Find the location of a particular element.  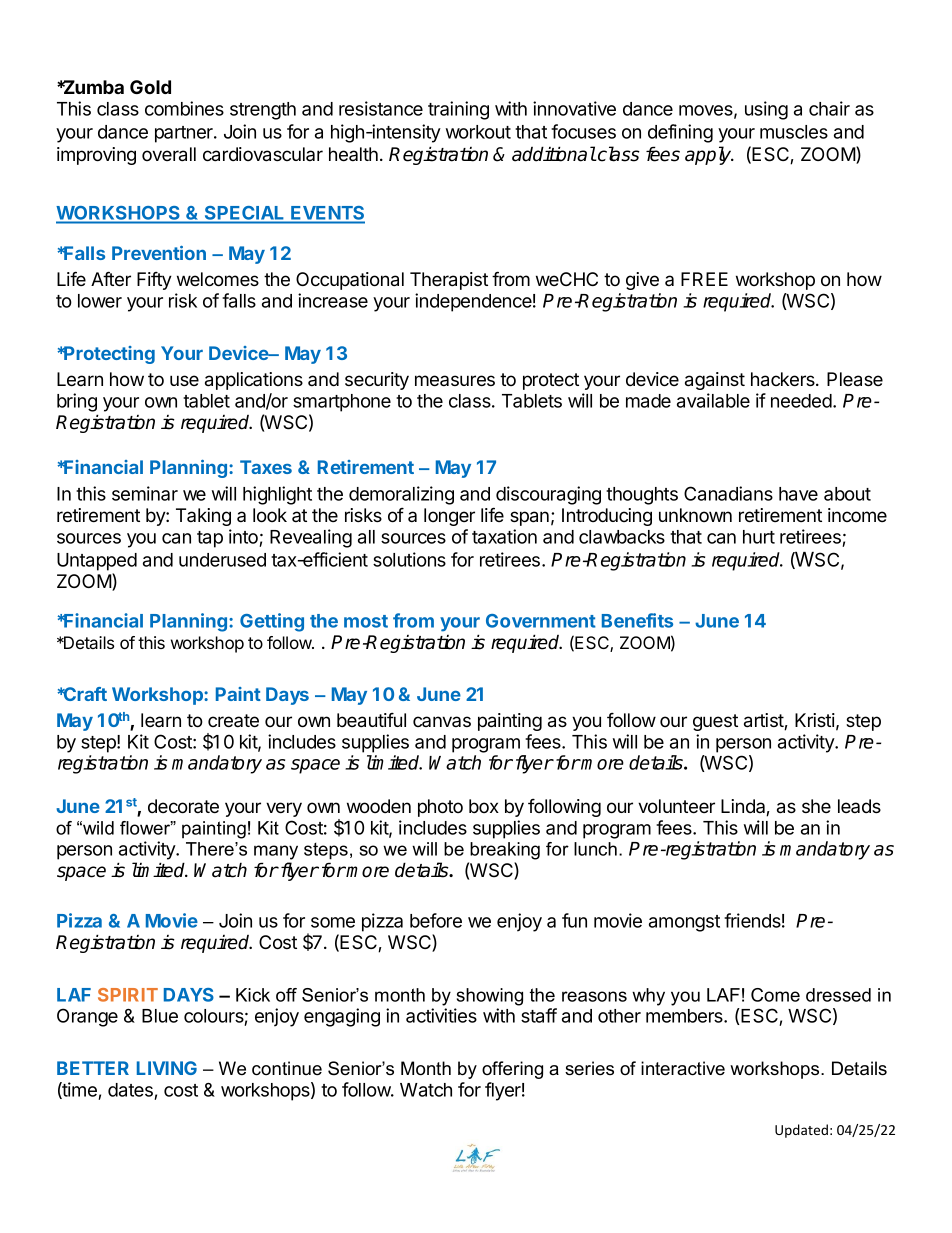

she is located at coordinates (816, 806).
